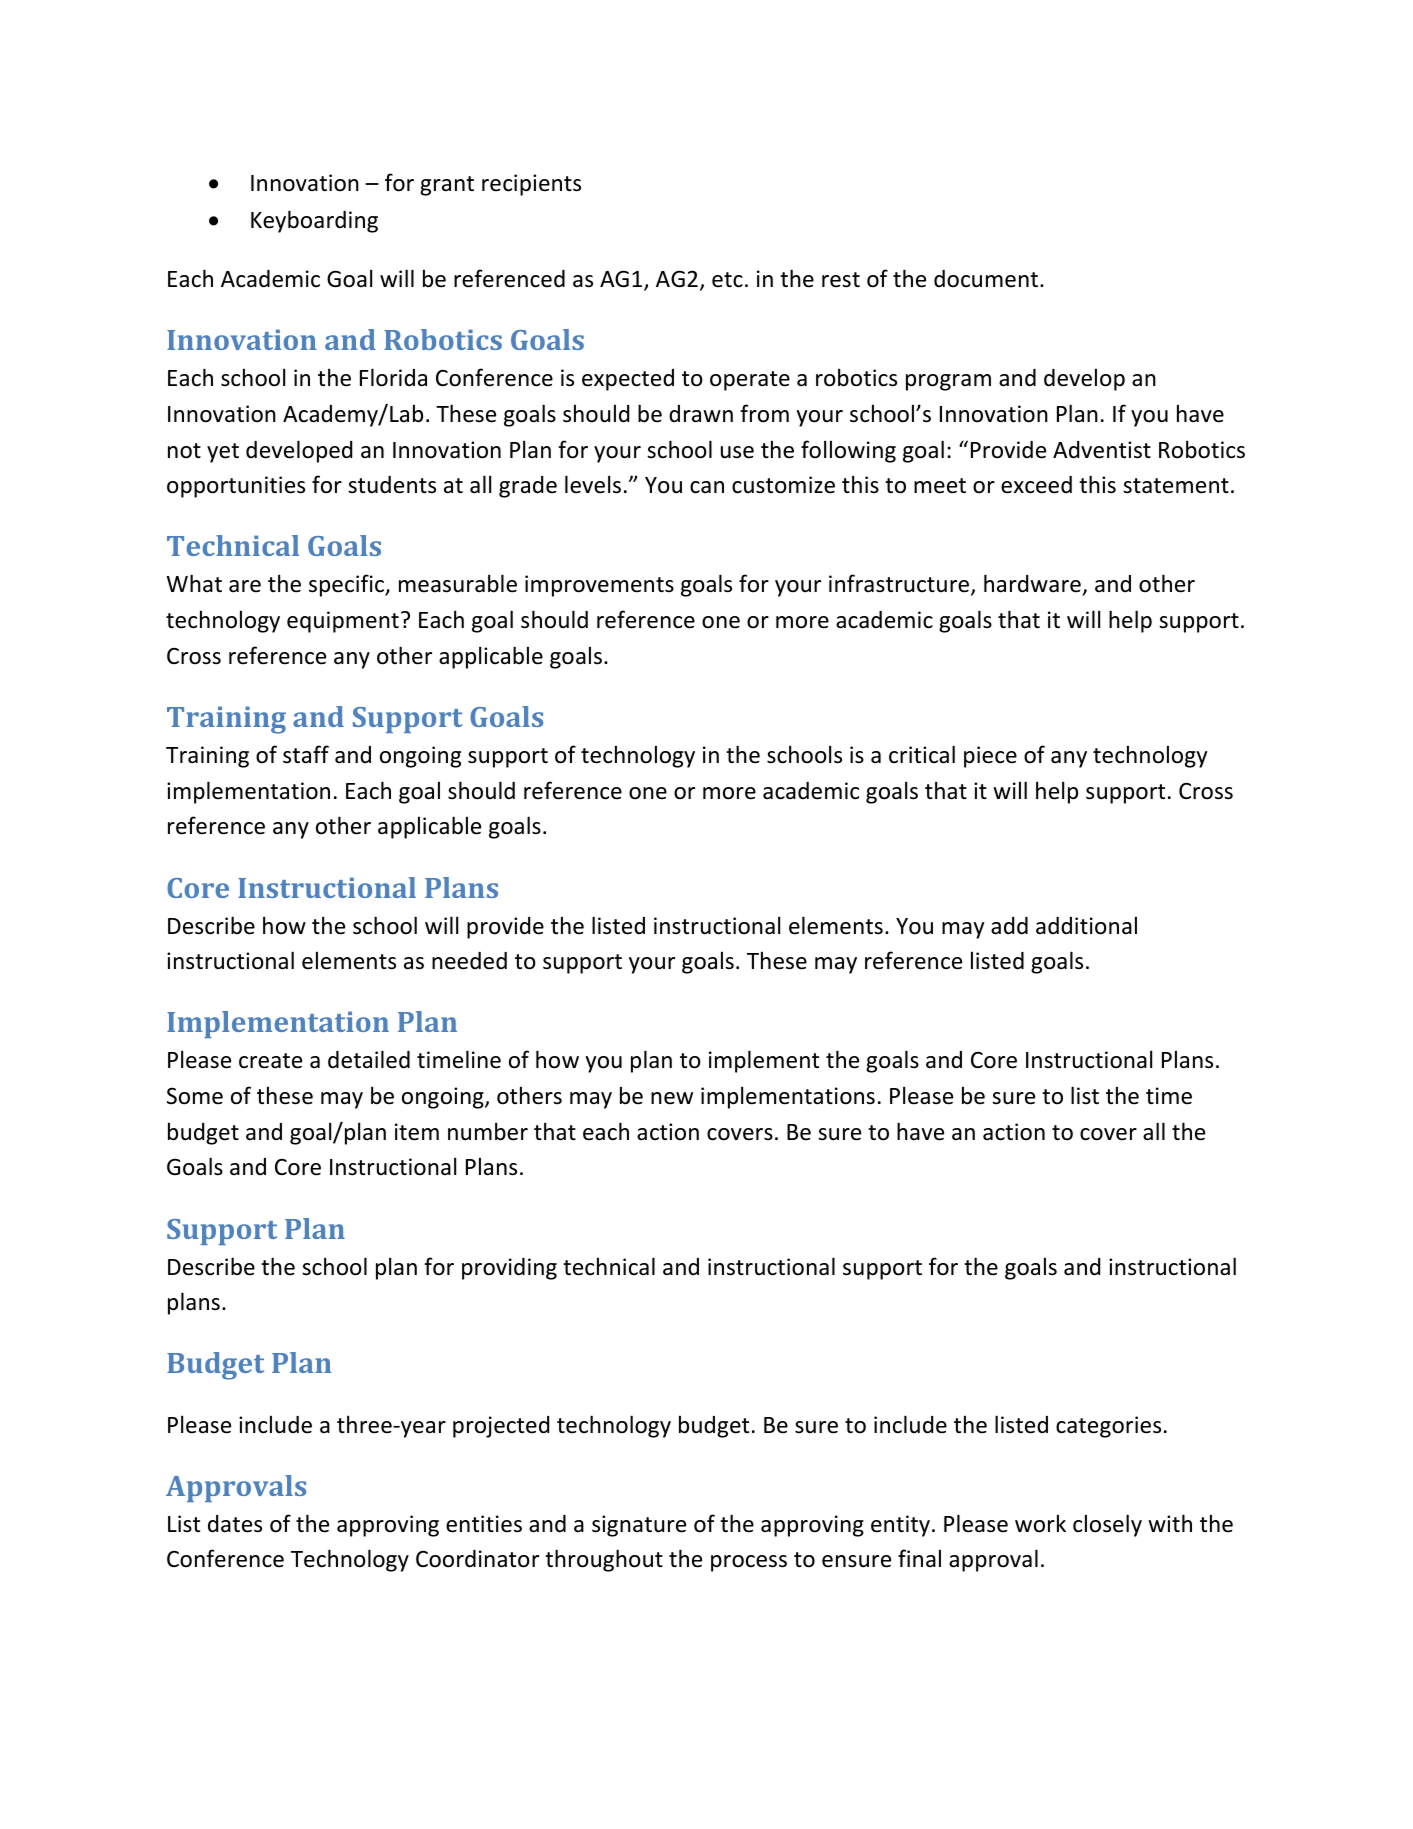  Describe the element at coordinates (599, 586) in the page. I see `improvements` at that location.
